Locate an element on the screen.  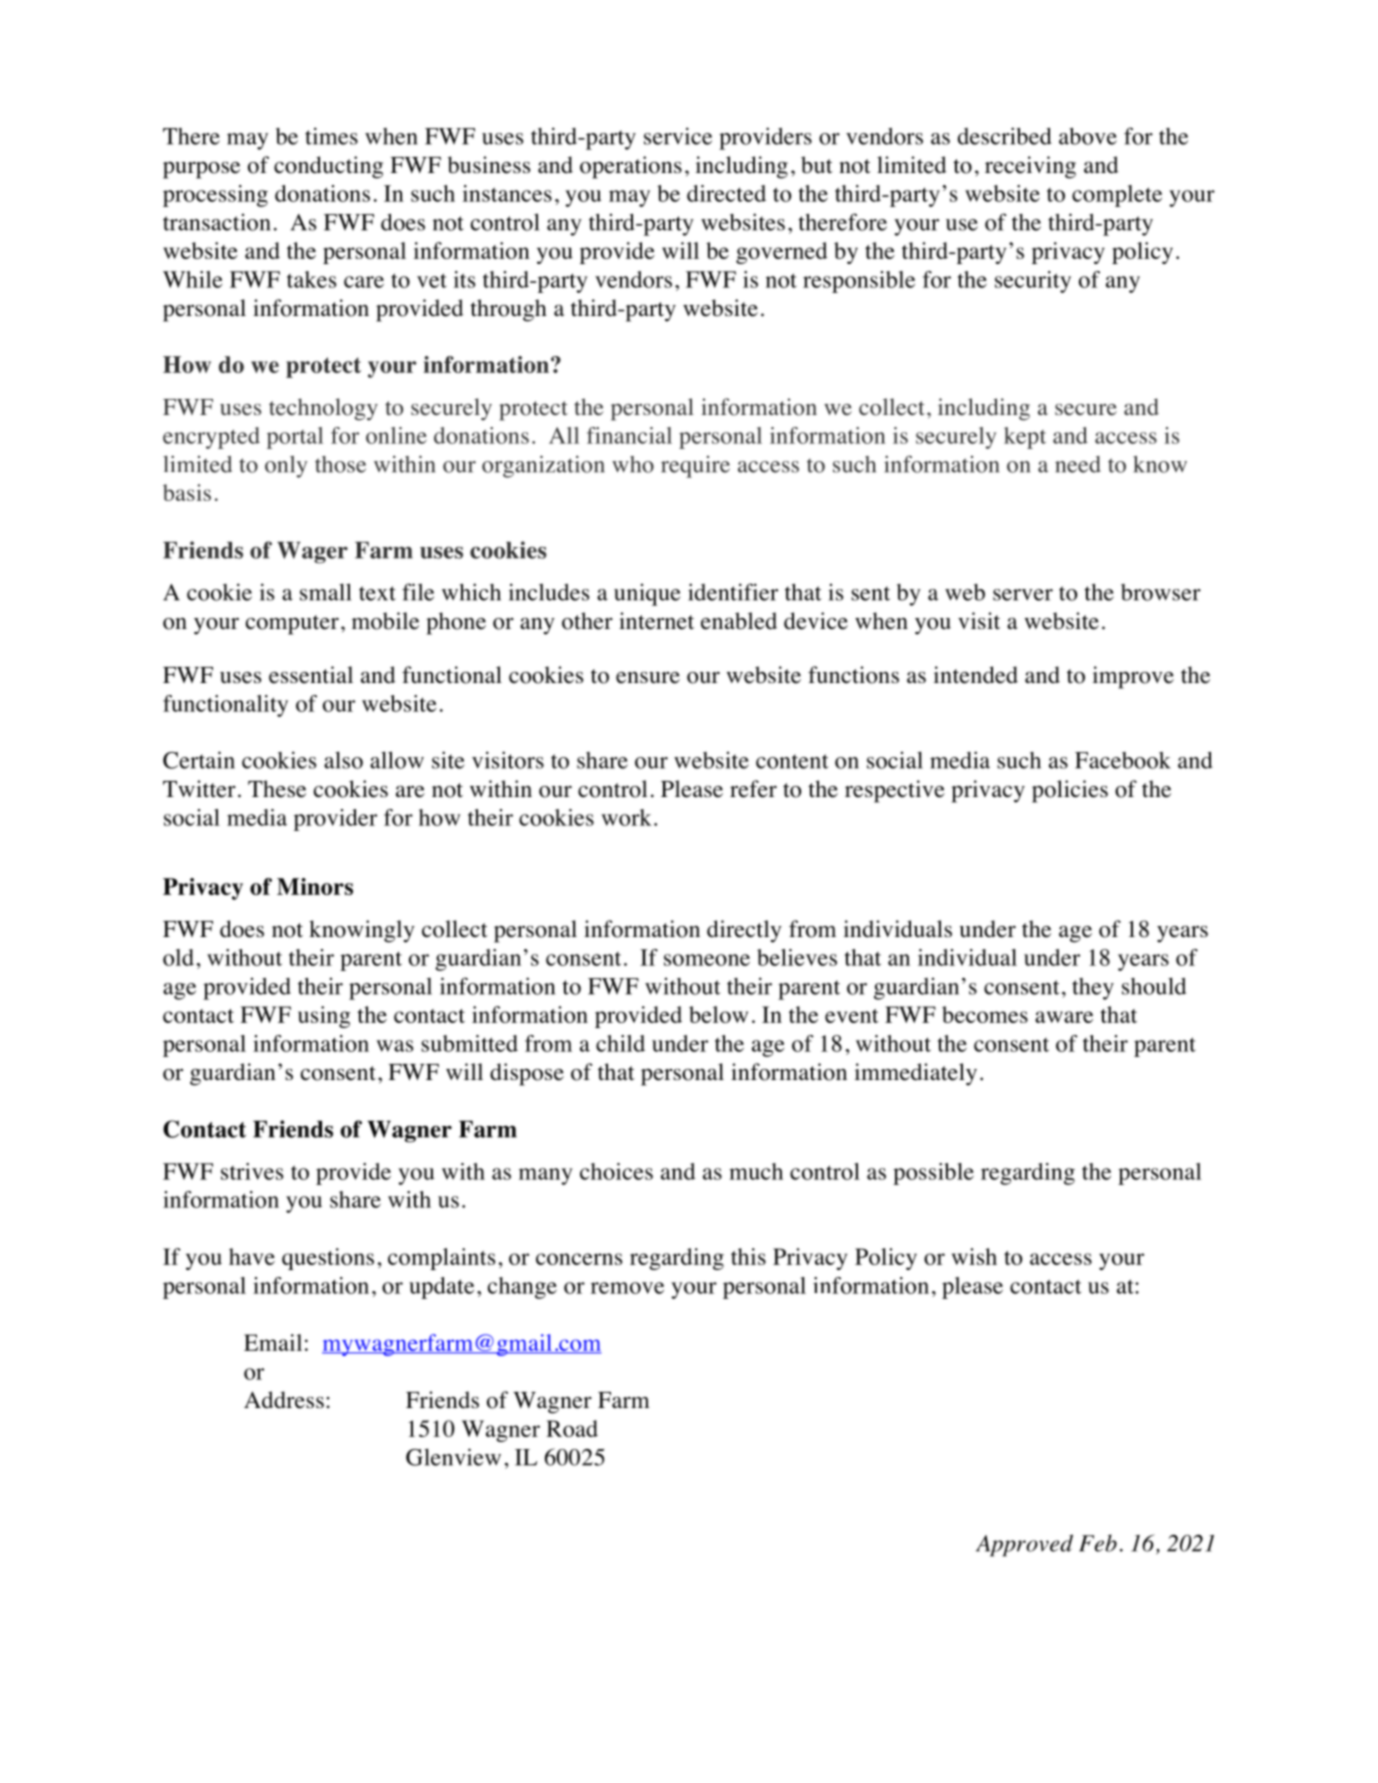
portal is located at coordinates (295, 438).
